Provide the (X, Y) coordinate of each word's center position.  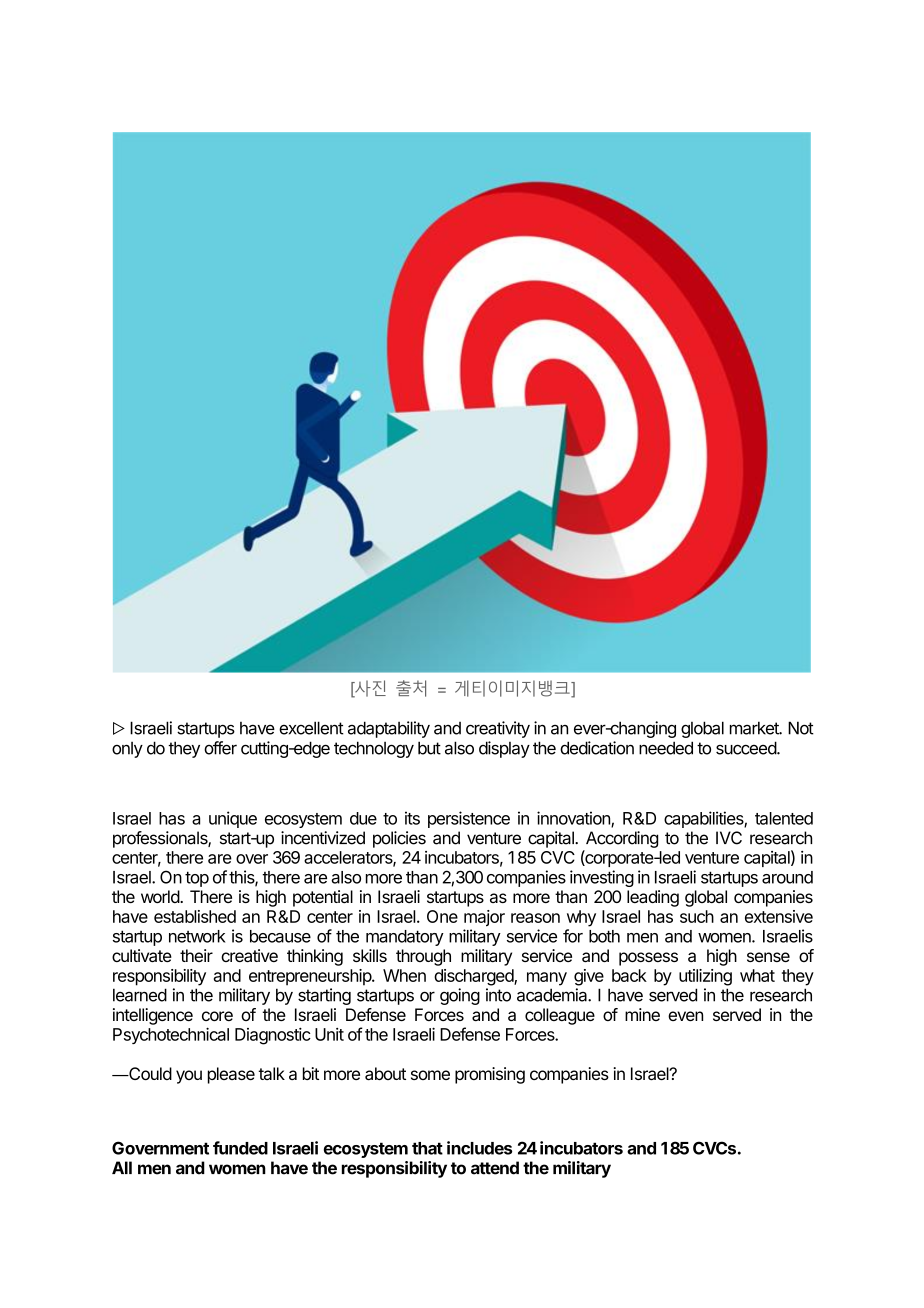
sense (768, 957)
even (685, 1016)
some (430, 1075)
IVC (729, 838)
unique (233, 819)
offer (220, 748)
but (429, 748)
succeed (747, 748)
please (231, 1075)
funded (240, 1148)
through (423, 957)
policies (399, 839)
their (196, 955)
